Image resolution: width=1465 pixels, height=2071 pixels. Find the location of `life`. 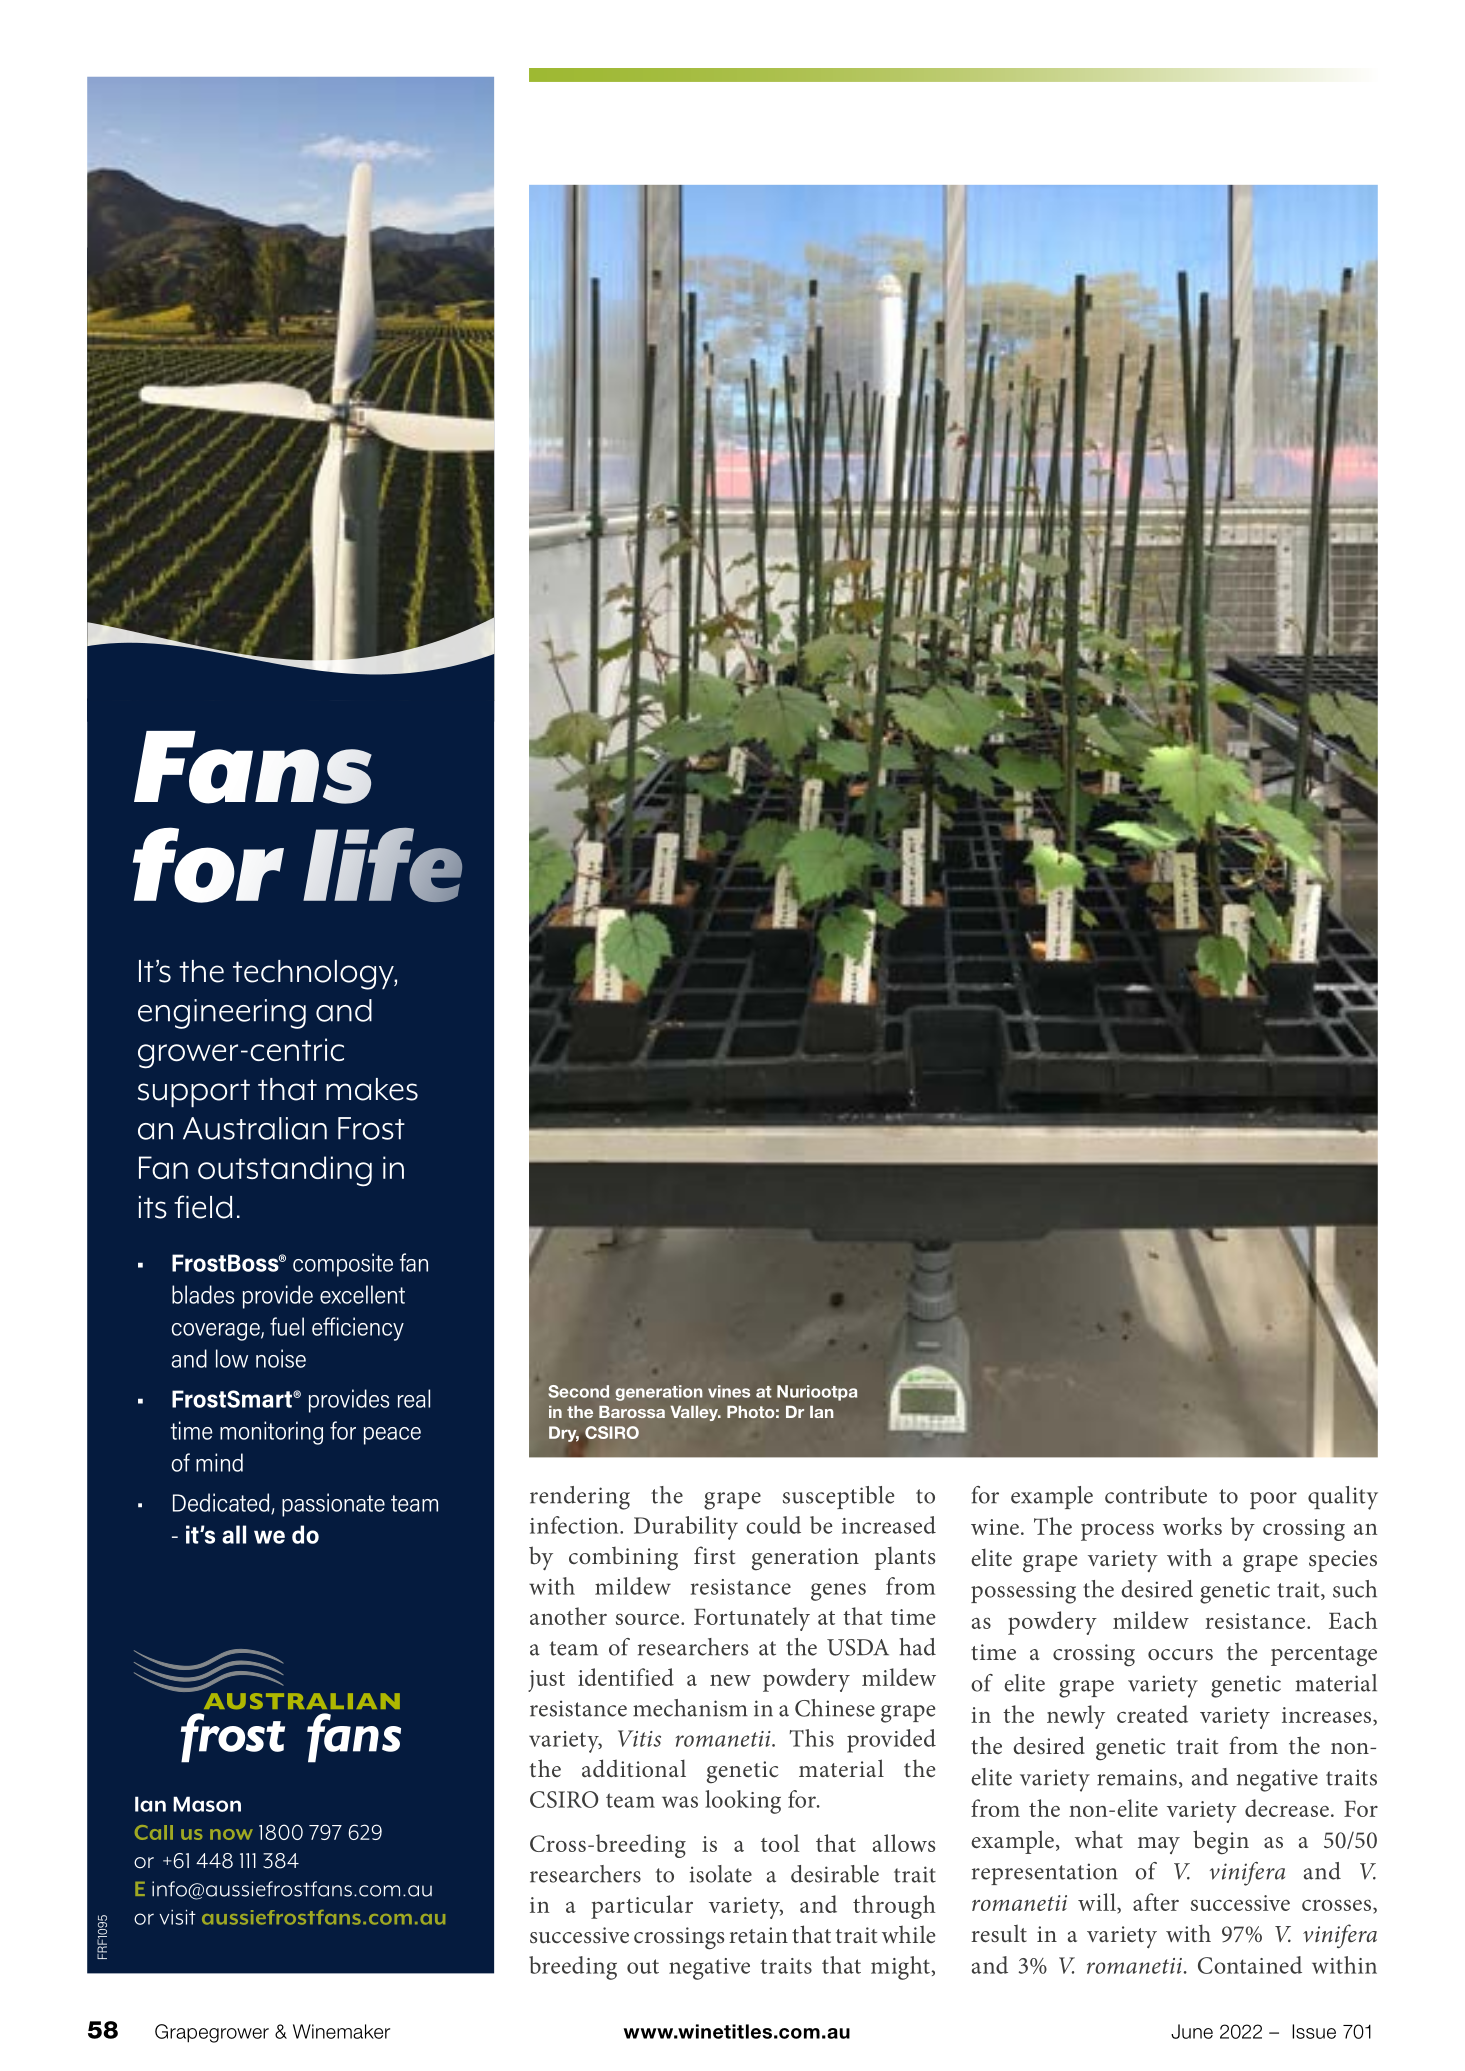

life is located at coordinates (382, 865).
